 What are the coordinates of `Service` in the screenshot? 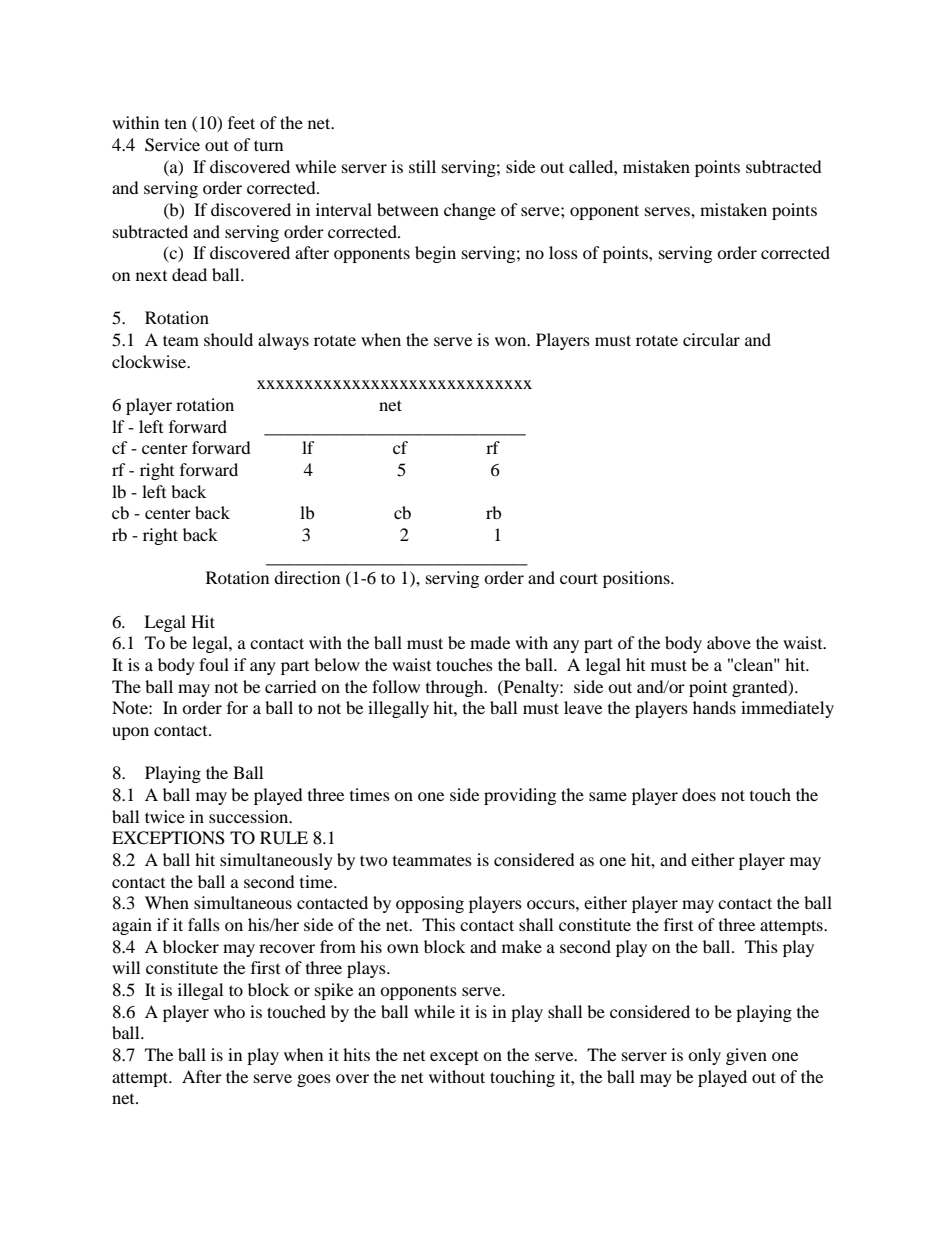 It's located at (172, 145).
